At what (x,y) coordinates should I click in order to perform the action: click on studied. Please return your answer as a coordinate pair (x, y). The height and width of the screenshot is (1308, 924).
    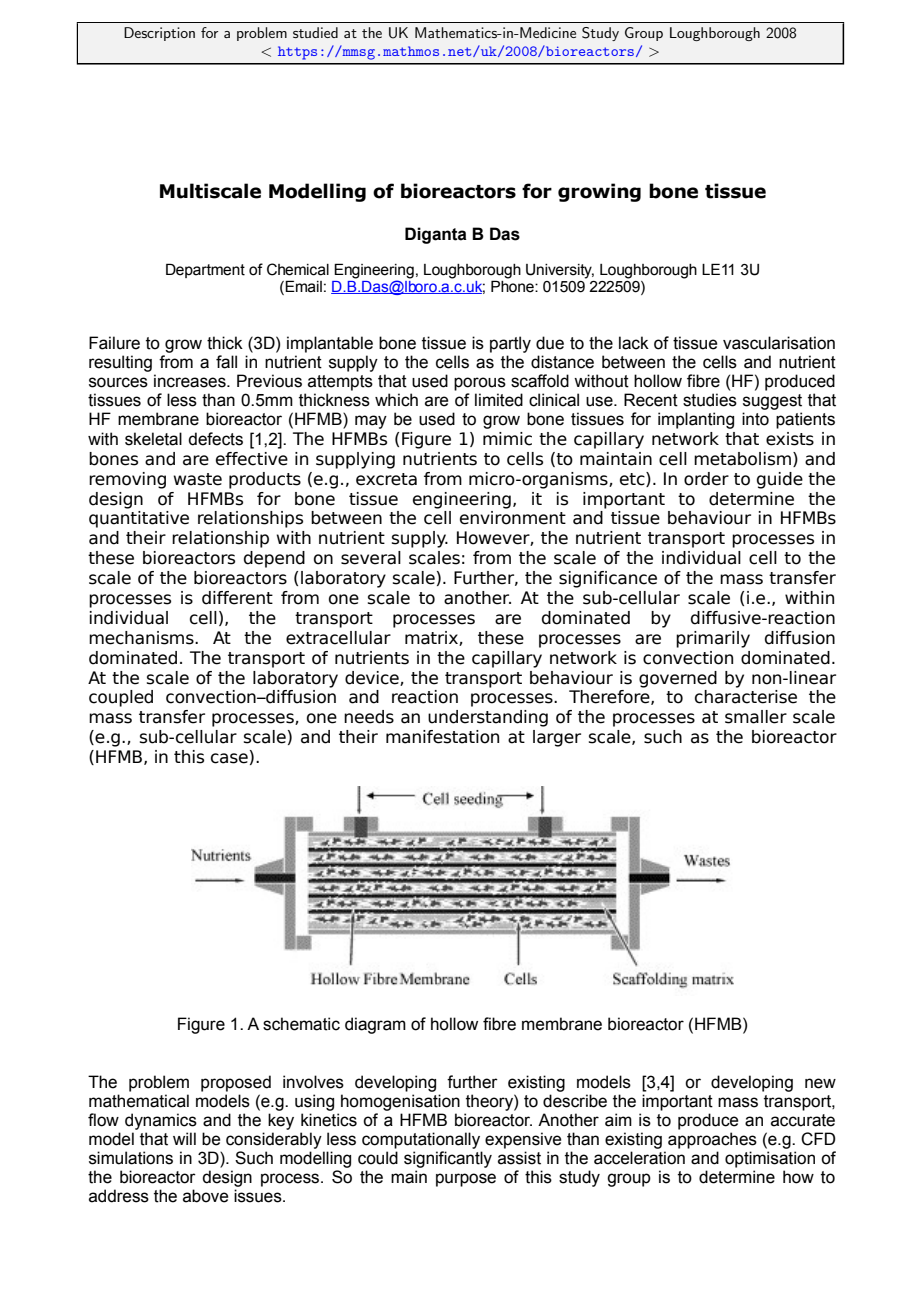
    Looking at the image, I should click on (315, 32).
